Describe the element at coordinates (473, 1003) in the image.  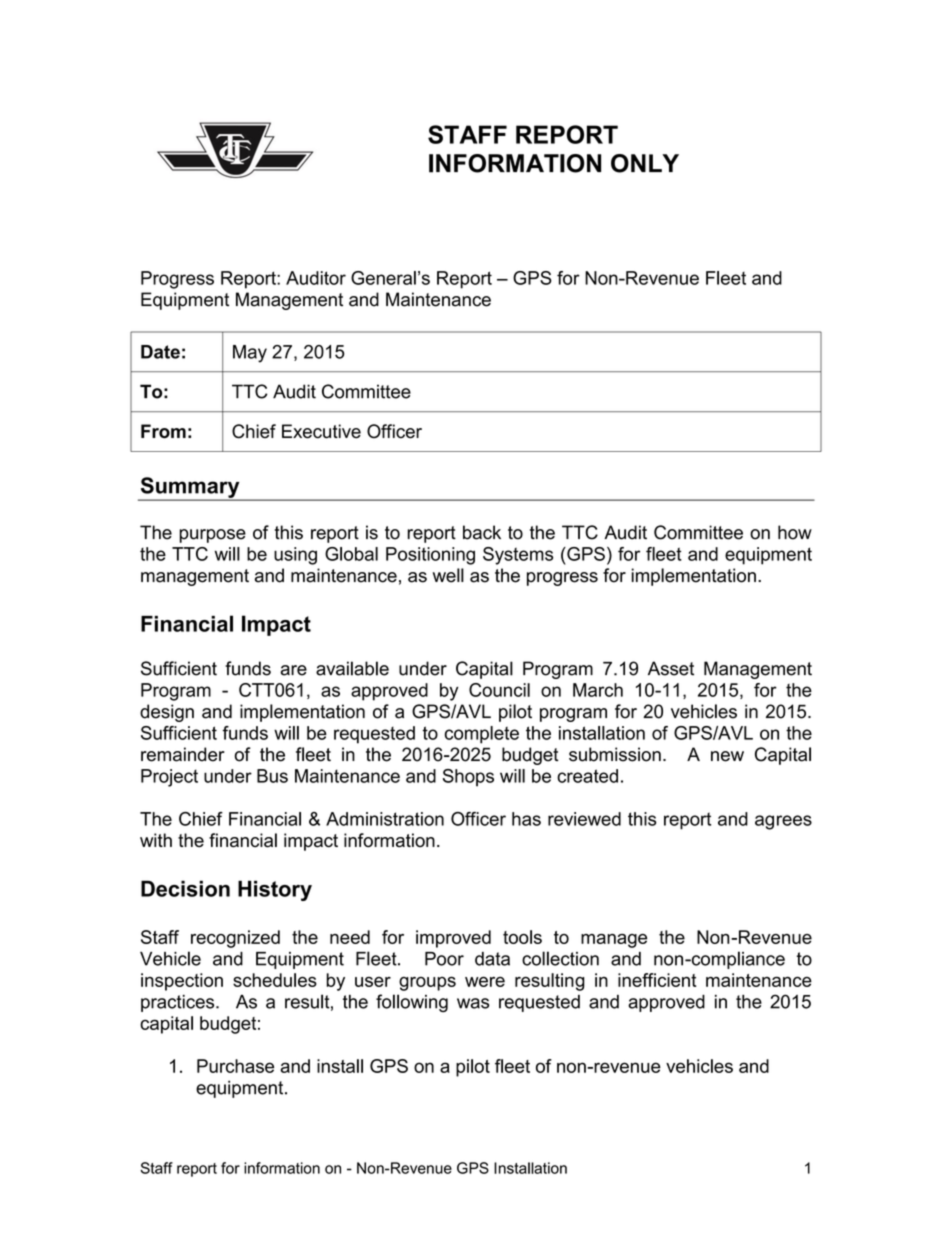
I see `was` at that location.
